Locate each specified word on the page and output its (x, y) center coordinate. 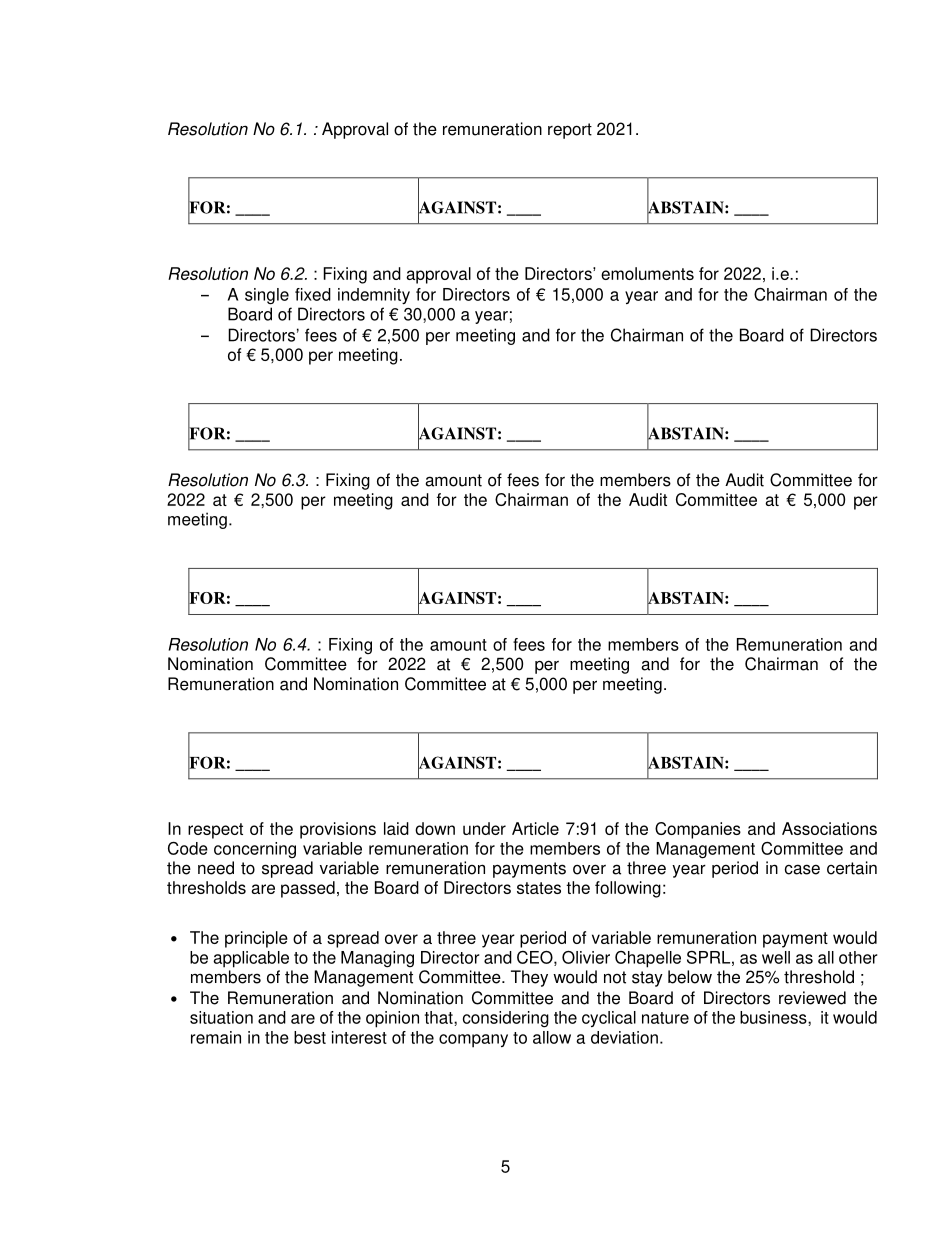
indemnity (374, 296)
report (570, 131)
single (267, 296)
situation (221, 1017)
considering (506, 1019)
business (774, 1017)
